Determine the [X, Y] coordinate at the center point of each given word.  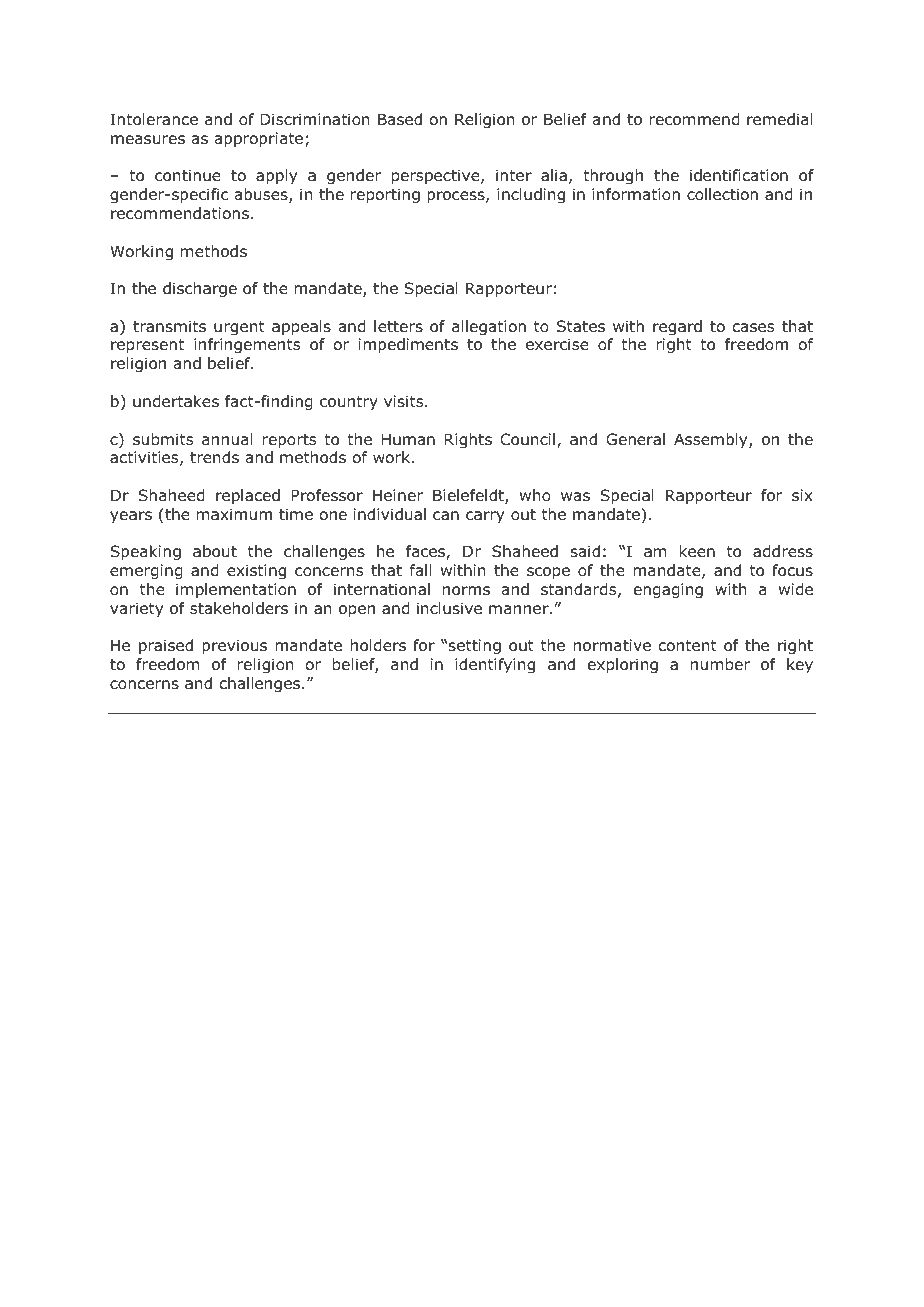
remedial [779, 119]
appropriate [259, 139]
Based [400, 119]
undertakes [176, 401]
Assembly [712, 440]
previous [234, 646]
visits [405, 401]
